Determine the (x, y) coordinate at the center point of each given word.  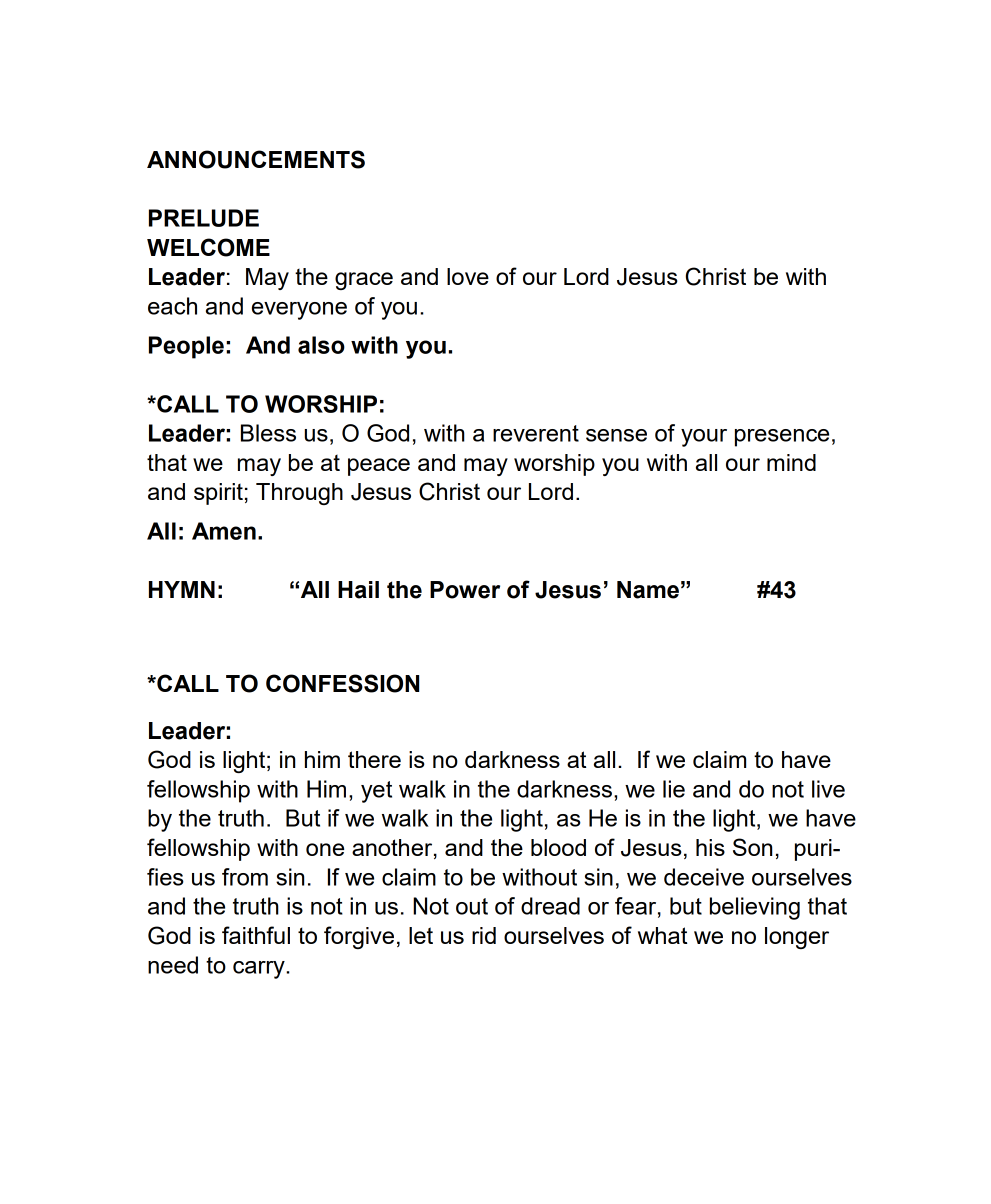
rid (484, 935)
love (468, 276)
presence (782, 438)
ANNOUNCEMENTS (256, 159)
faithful (256, 935)
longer (797, 938)
